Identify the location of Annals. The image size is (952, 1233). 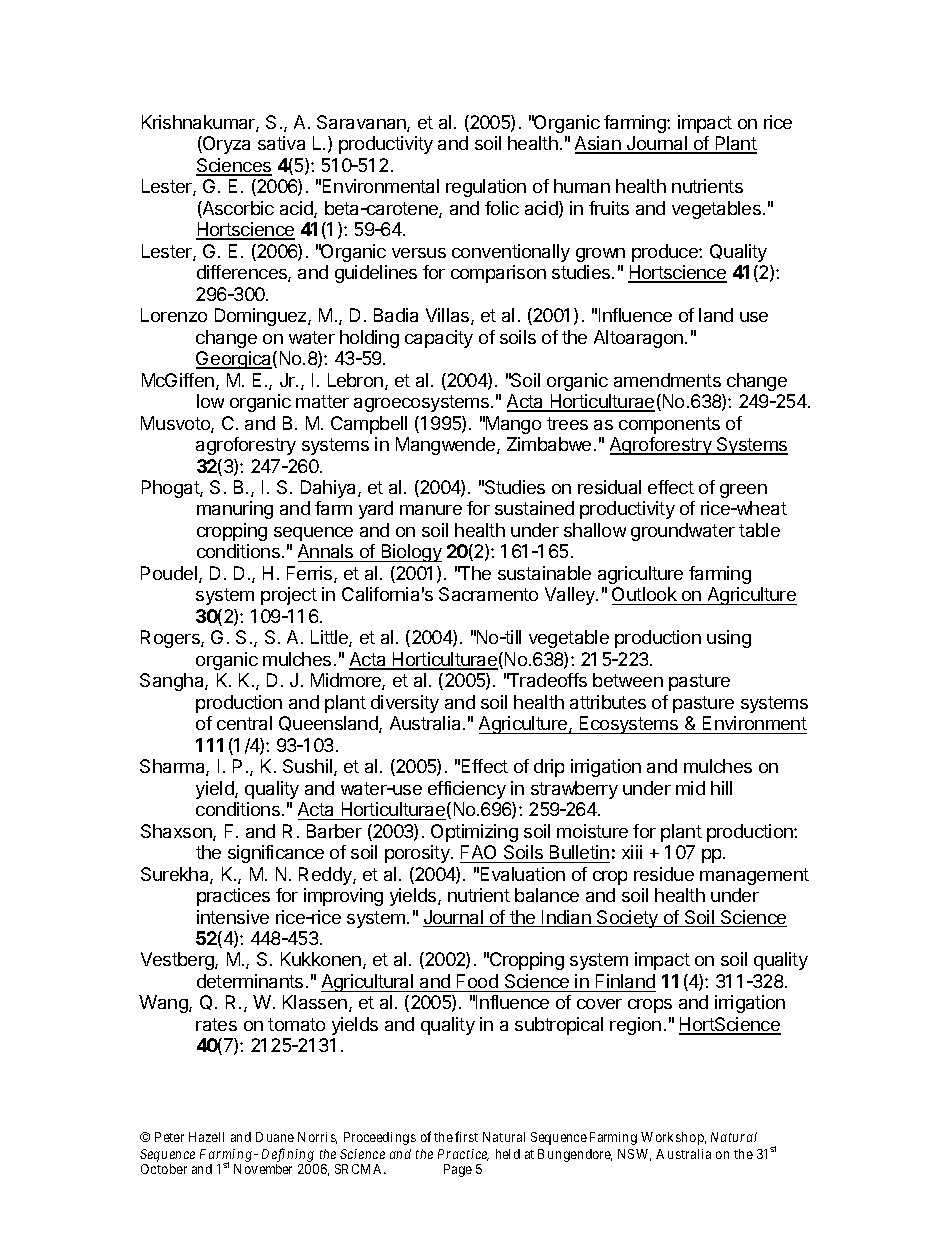
(327, 553).
